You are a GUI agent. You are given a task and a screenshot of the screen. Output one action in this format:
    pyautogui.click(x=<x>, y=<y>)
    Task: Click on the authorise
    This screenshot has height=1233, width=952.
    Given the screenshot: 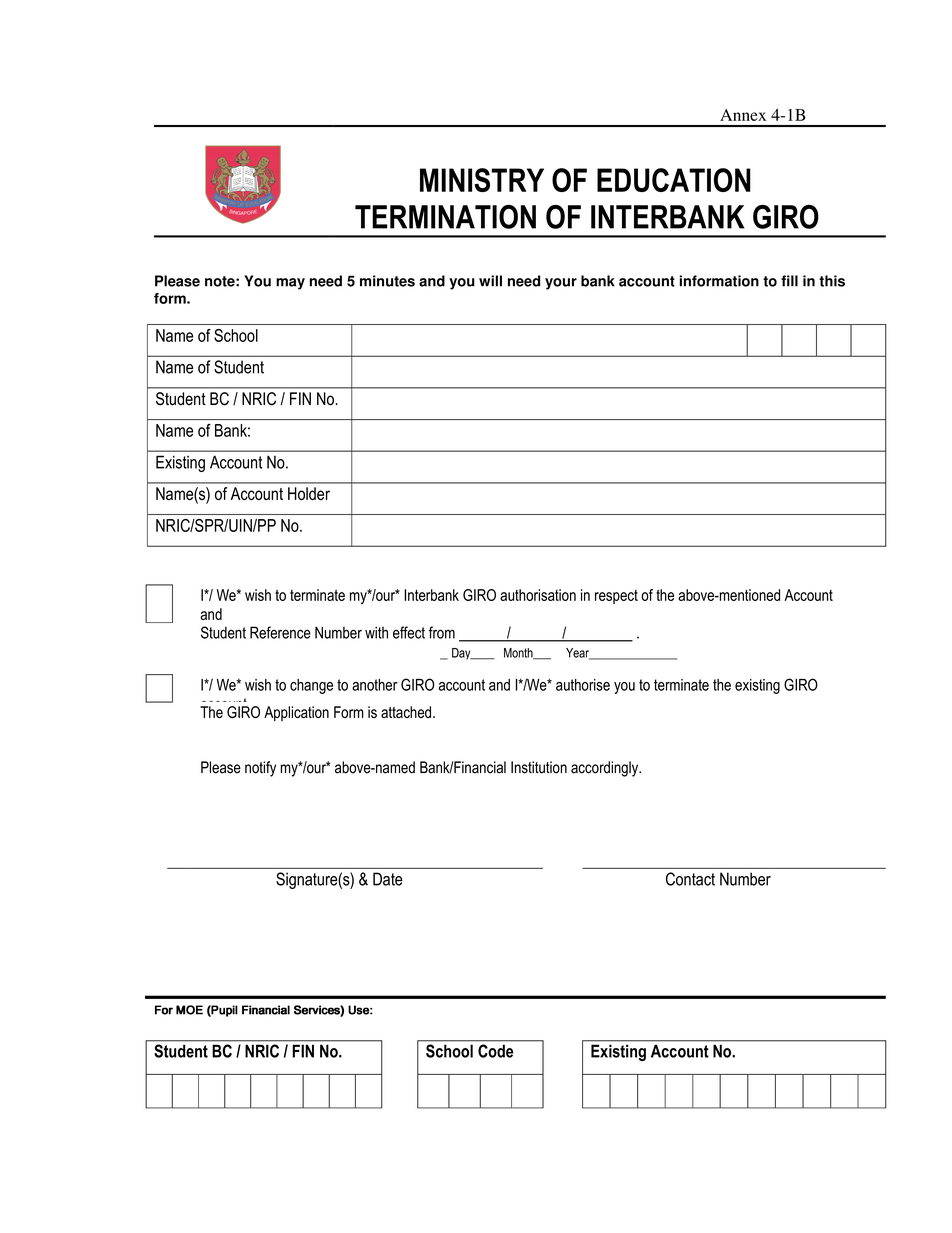 What is the action you would take?
    pyautogui.click(x=583, y=685)
